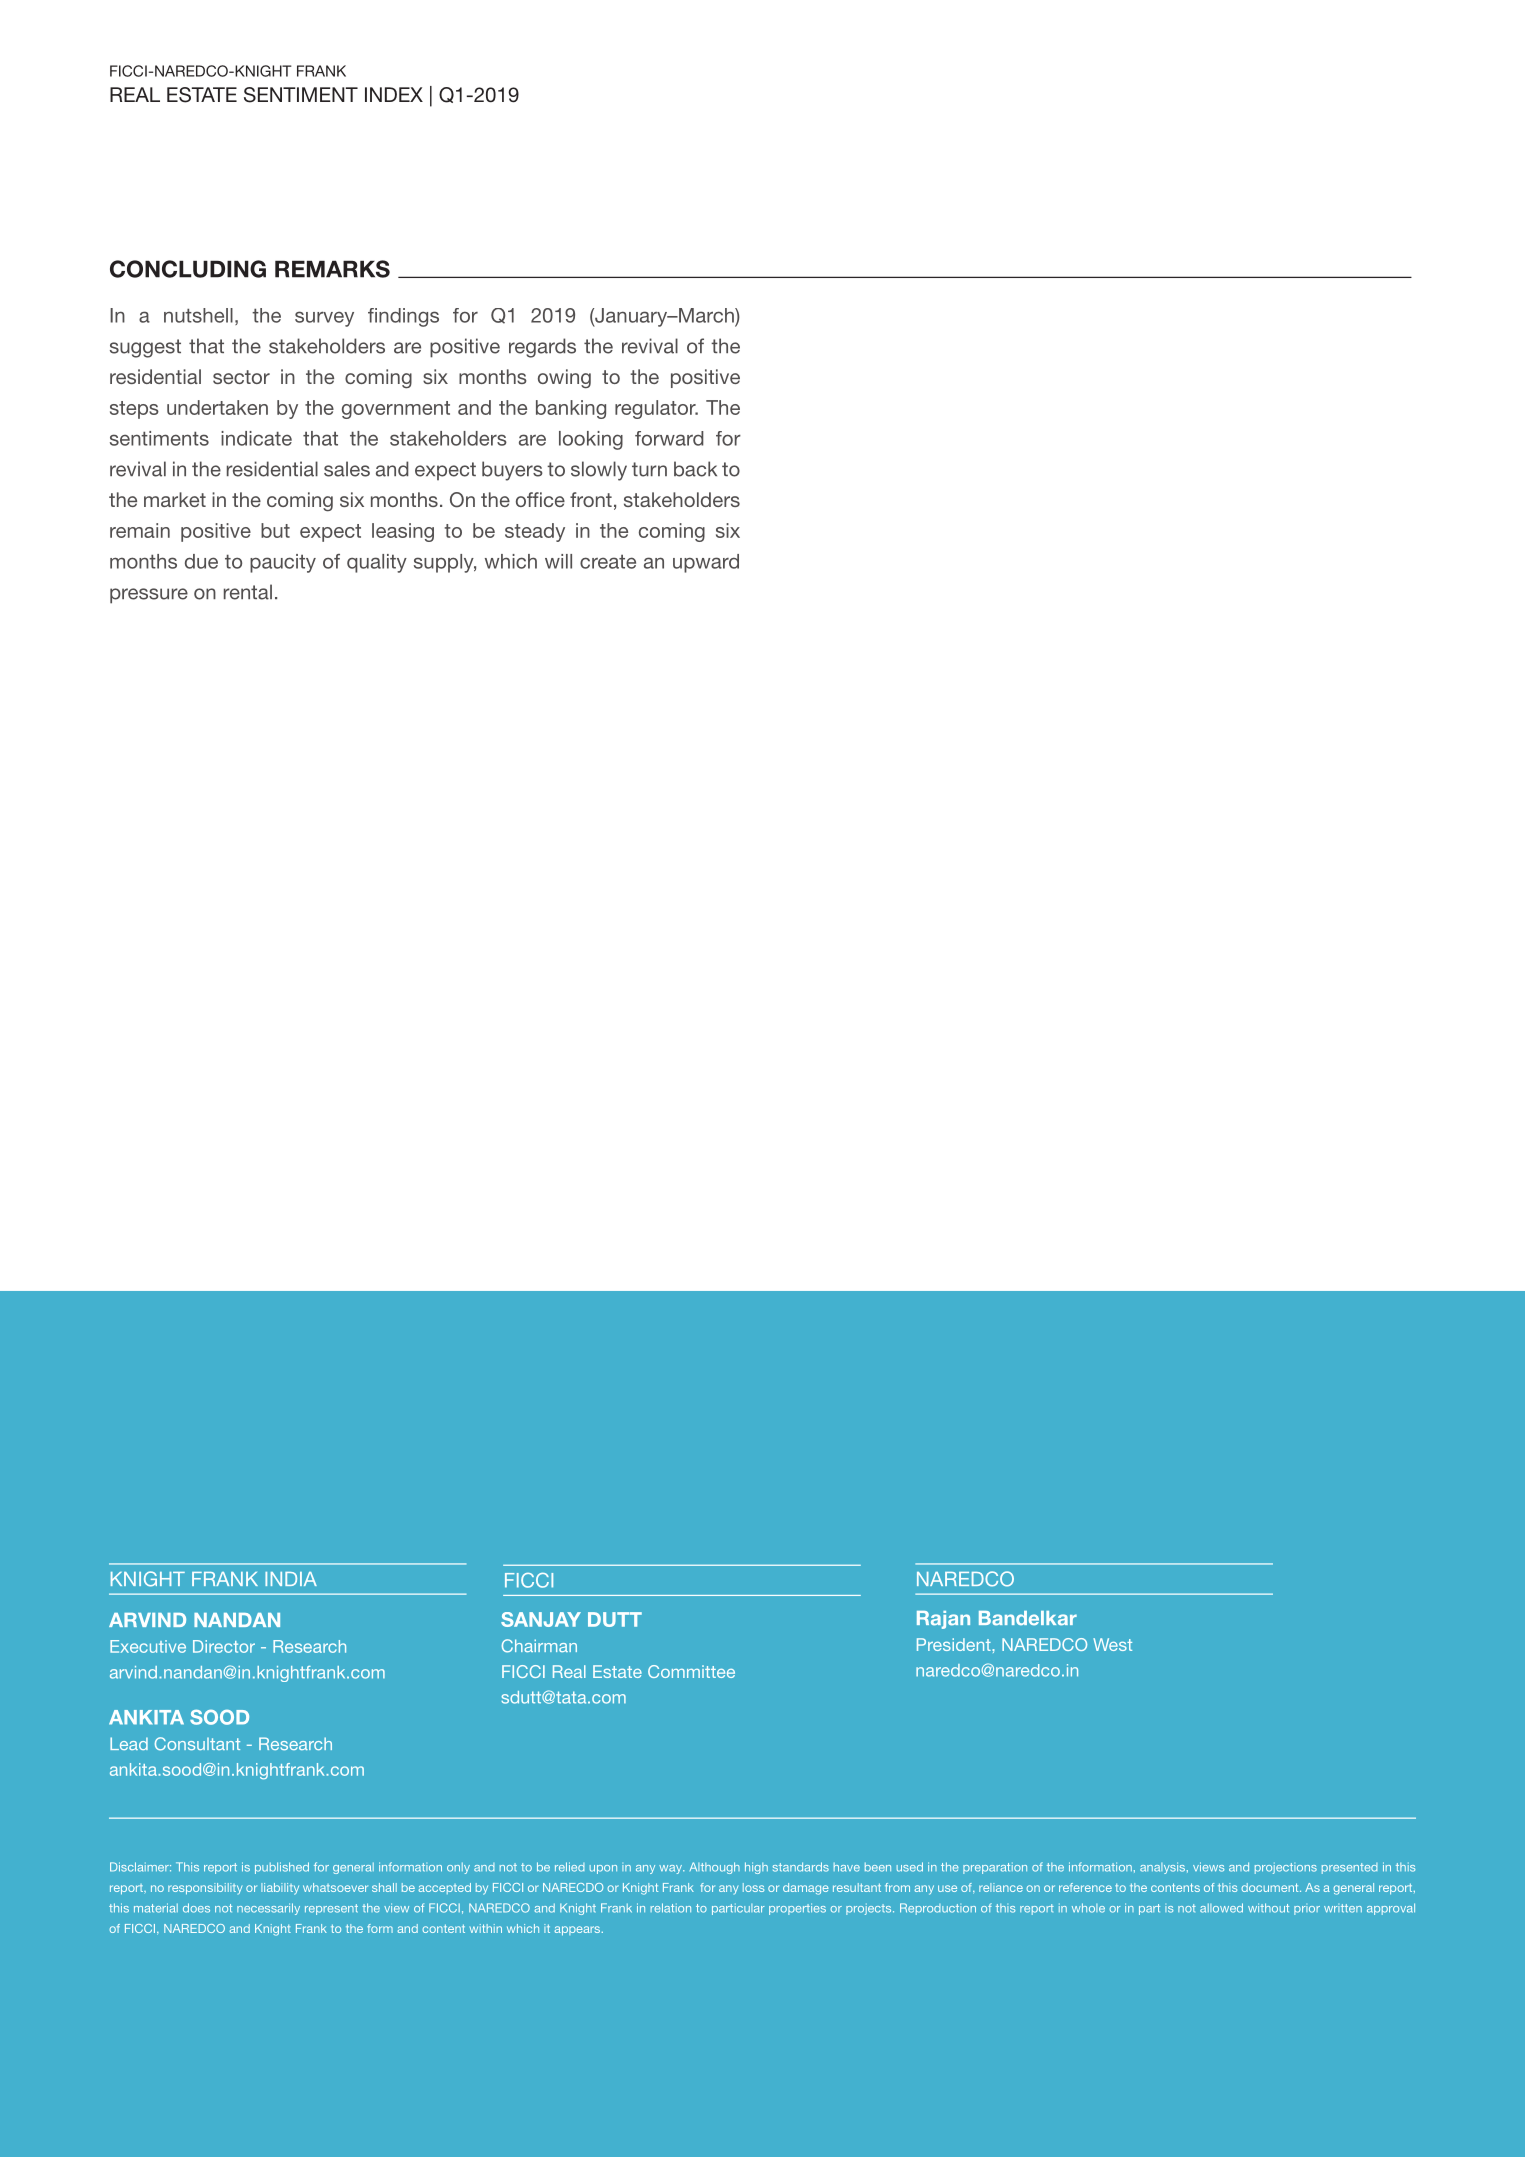  Describe the element at coordinates (394, 94) in the document. I see `INDEX` at that location.
